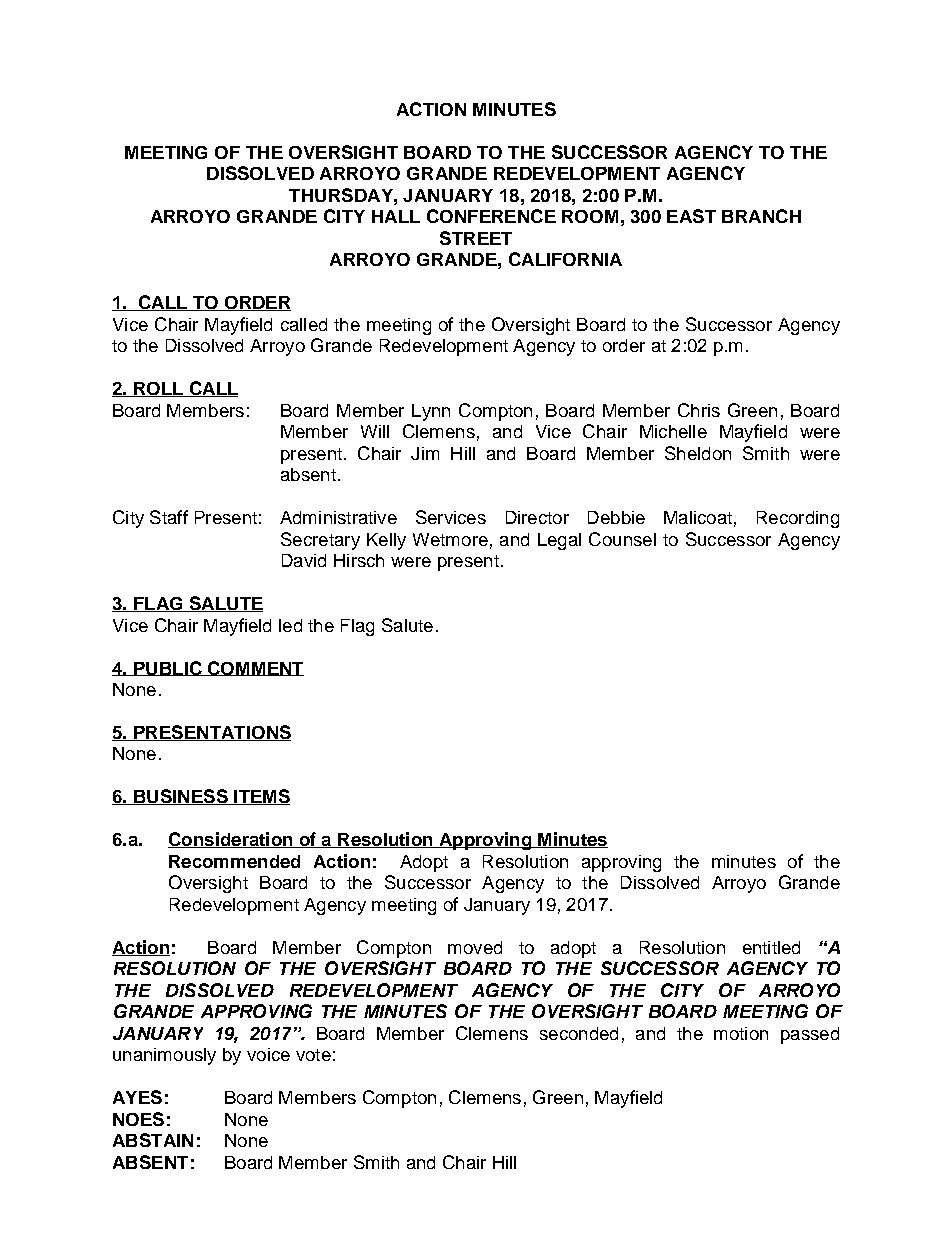 Image resolution: width=952 pixels, height=1233 pixels. Describe the element at coordinates (475, 947) in the screenshot. I see `moved` at that location.
